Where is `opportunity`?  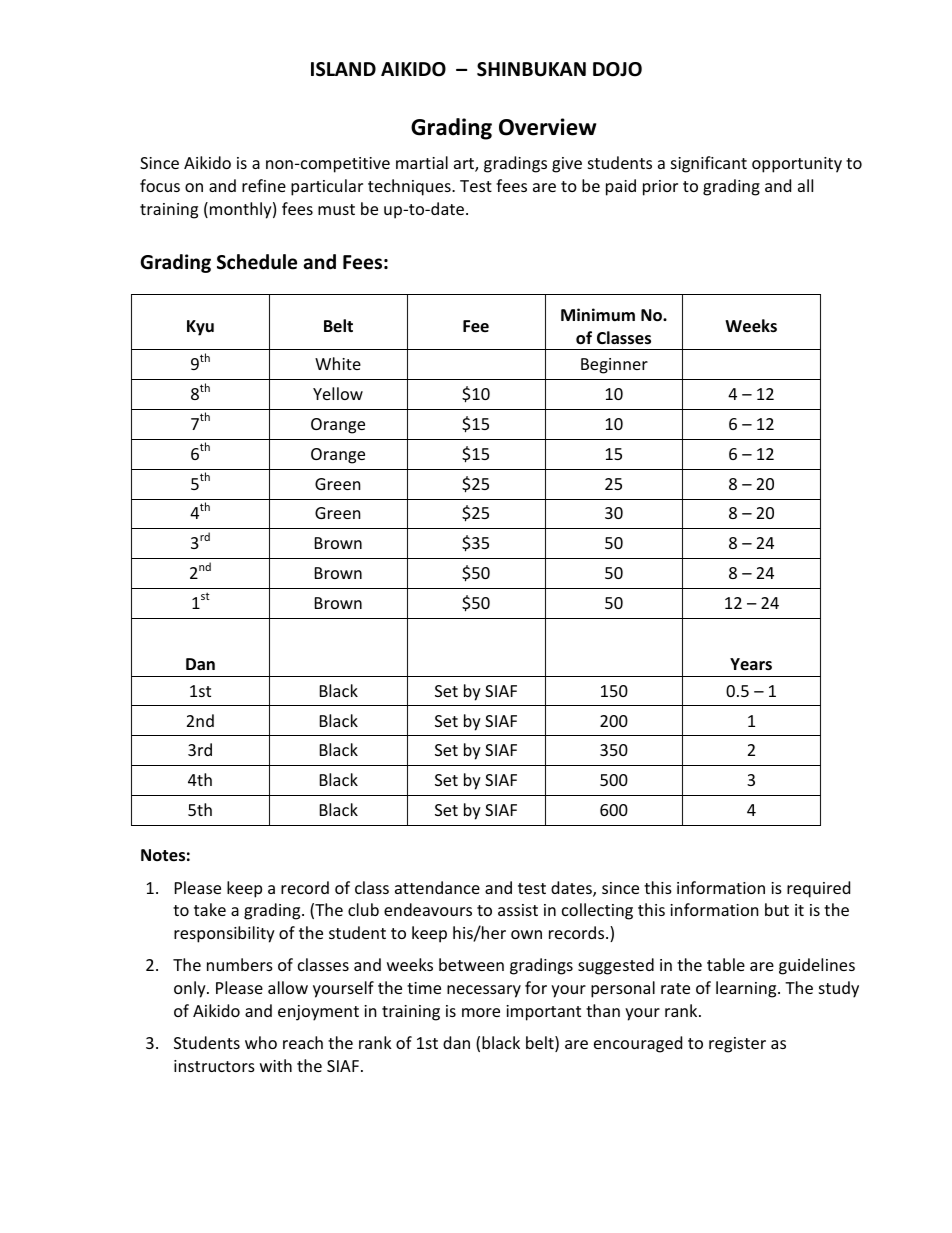
opportunity is located at coordinates (797, 165).
